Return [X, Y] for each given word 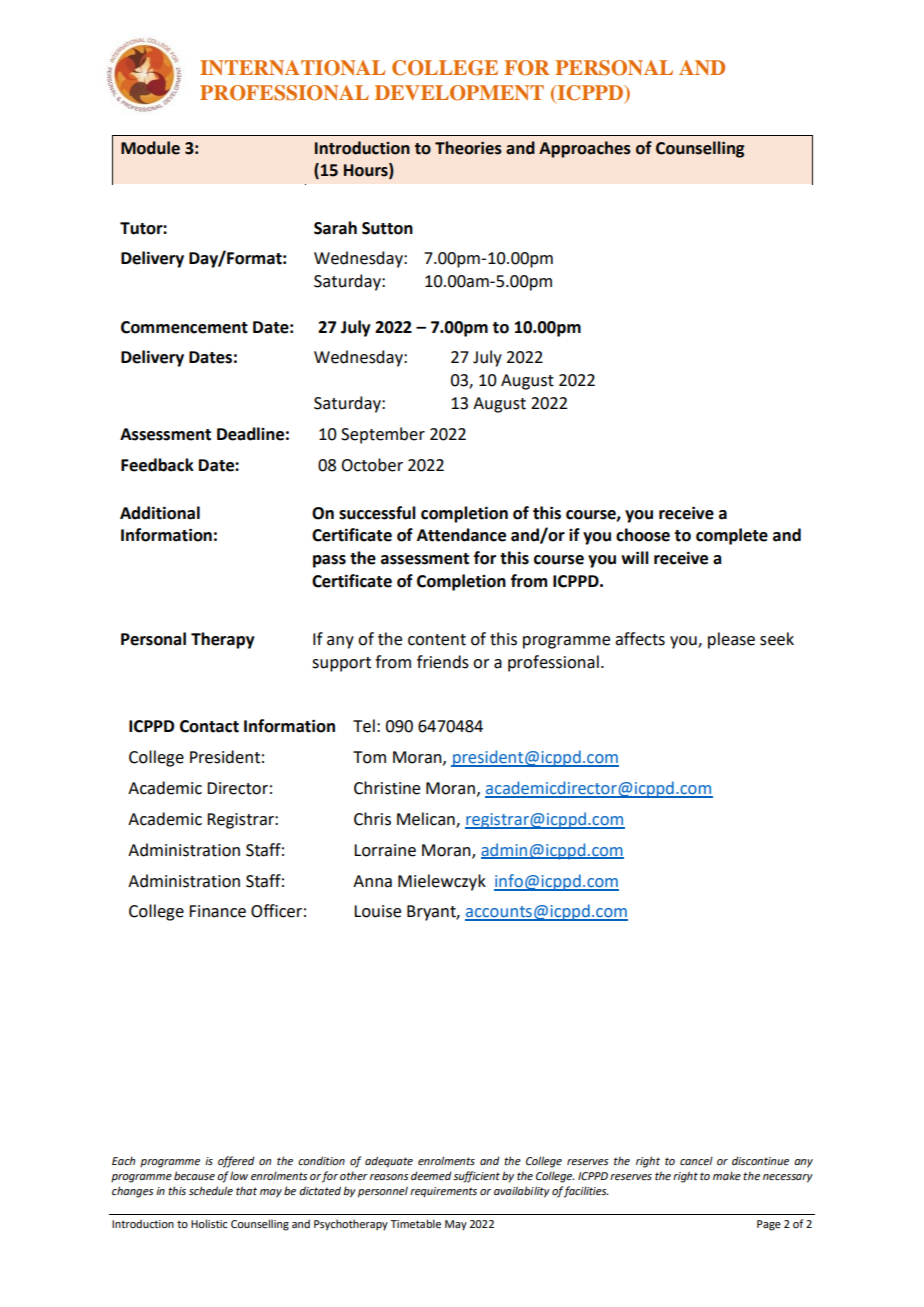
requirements [443, 1192]
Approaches [585, 149]
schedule [211, 1191]
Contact [209, 726]
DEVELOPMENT [459, 93]
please [731, 640]
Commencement [184, 327]
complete [732, 536]
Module [150, 148]
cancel [696, 1160]
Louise [377, 911]
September [383, 435]
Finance [217, 911]
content [437, 640]
